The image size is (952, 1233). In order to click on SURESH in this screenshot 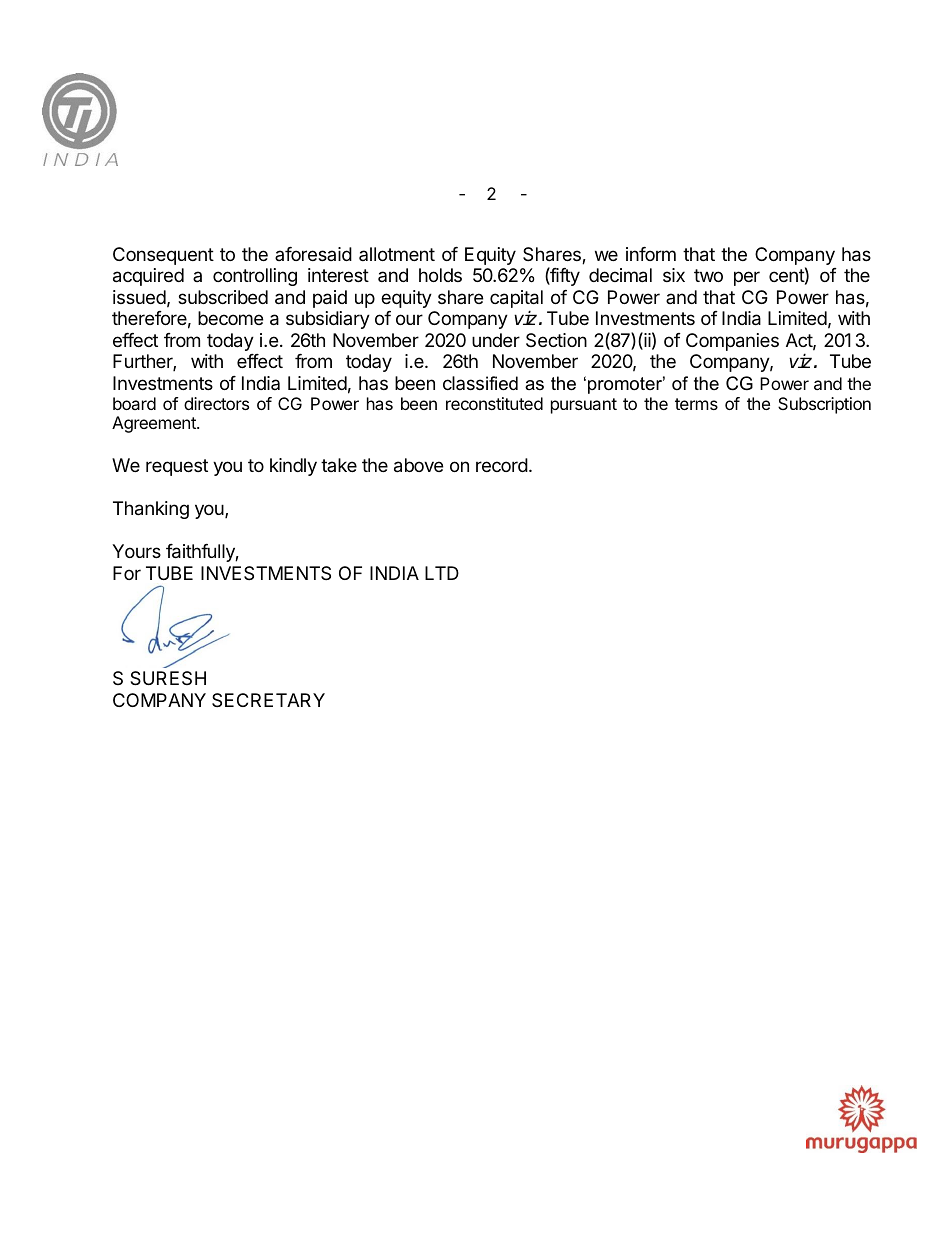, I will do `click(168, 678)`.
